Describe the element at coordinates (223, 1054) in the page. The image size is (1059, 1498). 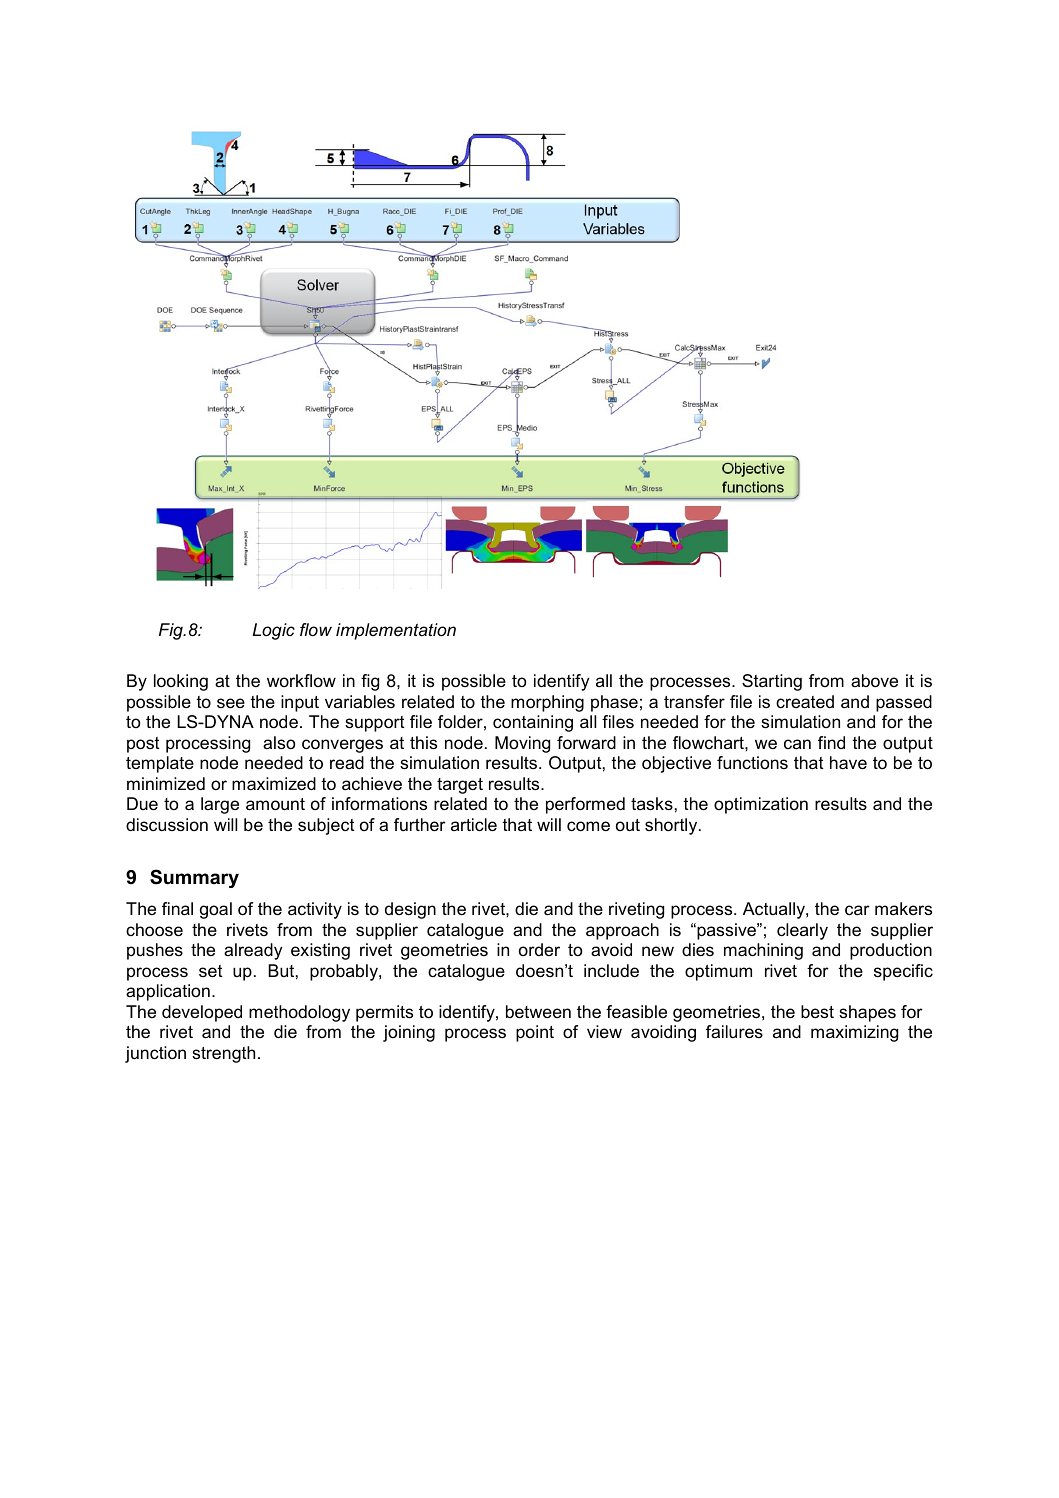
I see `strength` at that location.
